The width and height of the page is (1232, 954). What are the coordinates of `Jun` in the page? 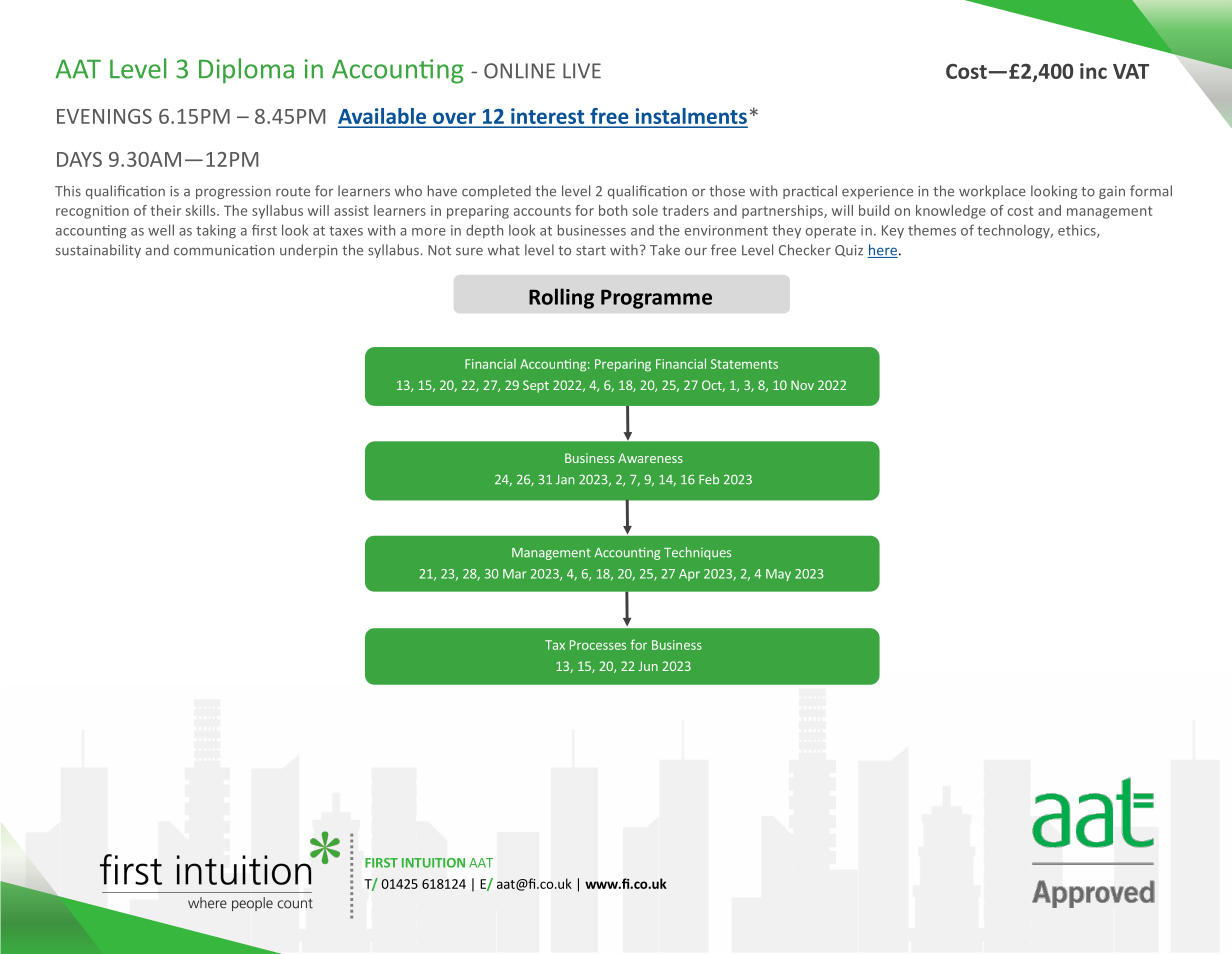 It's located at (648, 666).
